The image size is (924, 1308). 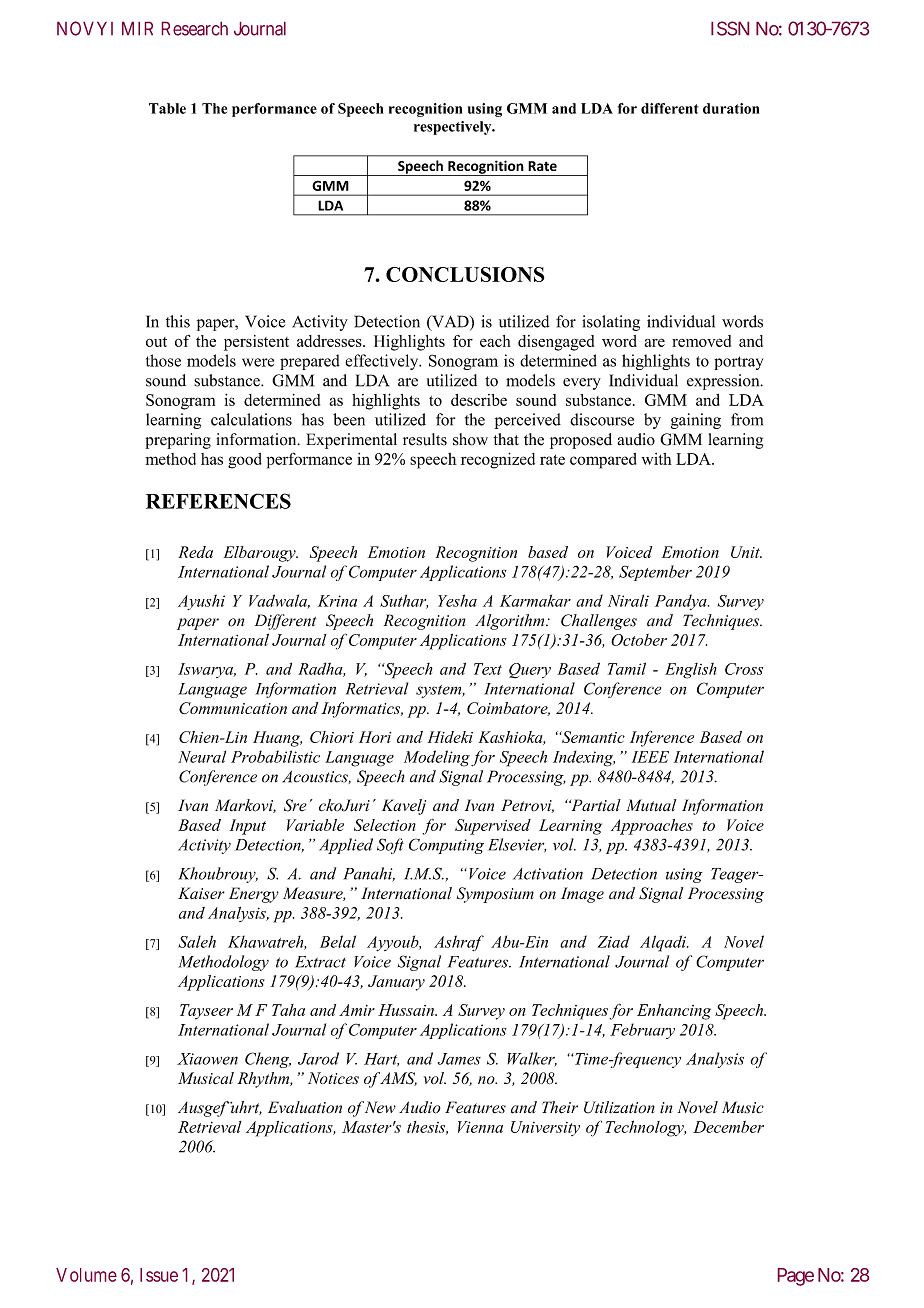 What do you see at coordinates (645, 1128) in the document?
I see `Technology` at bounding box center [645, 1128].
